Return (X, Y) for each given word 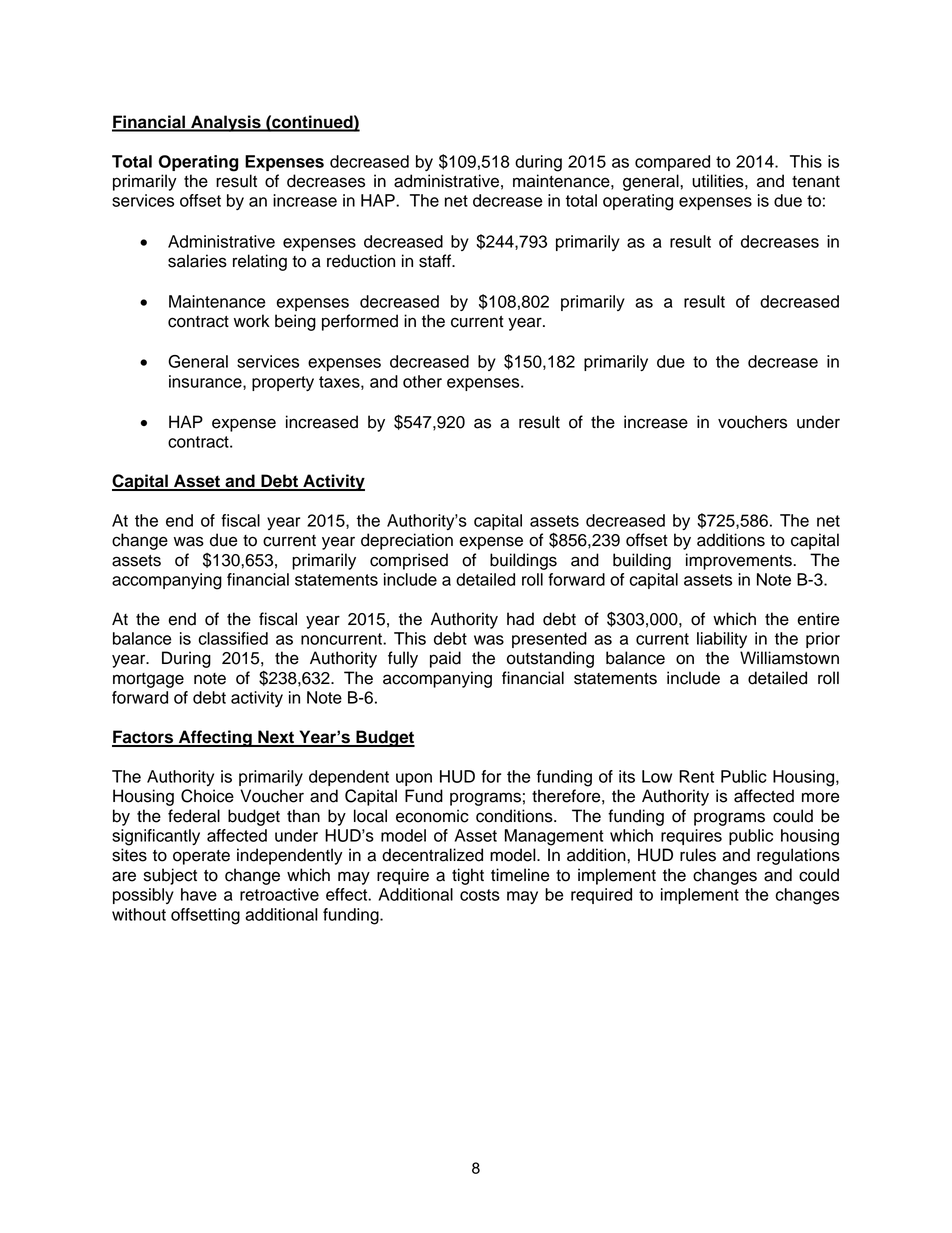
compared (672, 163)
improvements (740, 561)
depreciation (407, 541)
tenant (816, 182)
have (199, 894)
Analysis (226, 123)
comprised (409, 561)
